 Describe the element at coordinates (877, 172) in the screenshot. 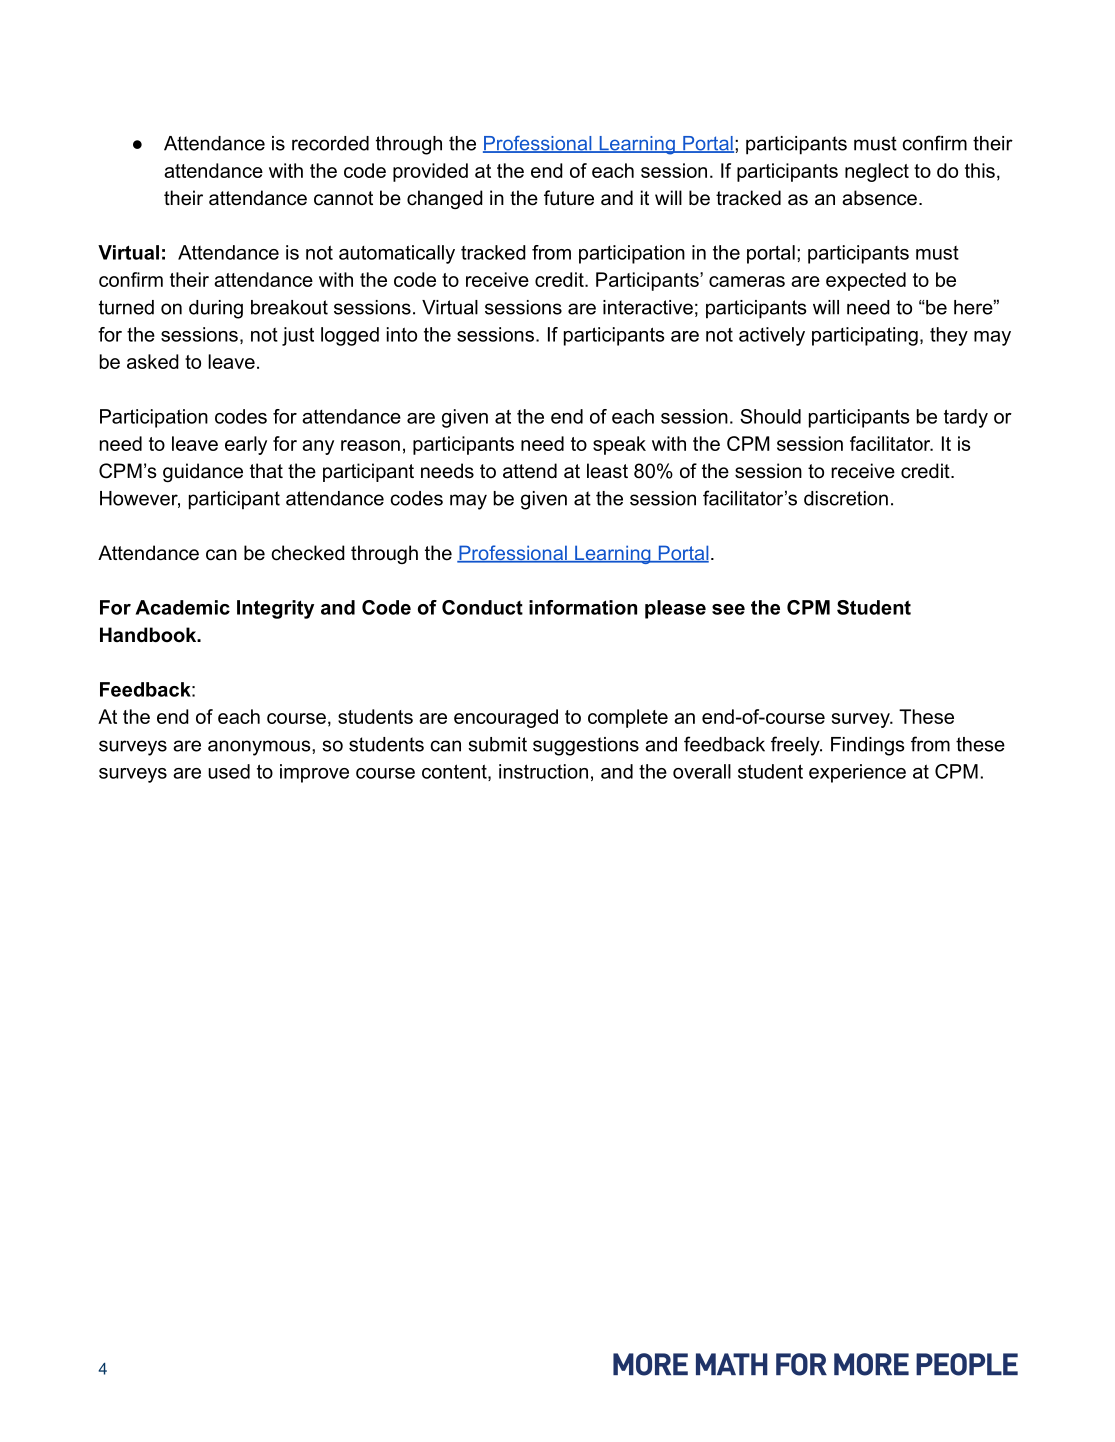

I see `neglect` at that location.
